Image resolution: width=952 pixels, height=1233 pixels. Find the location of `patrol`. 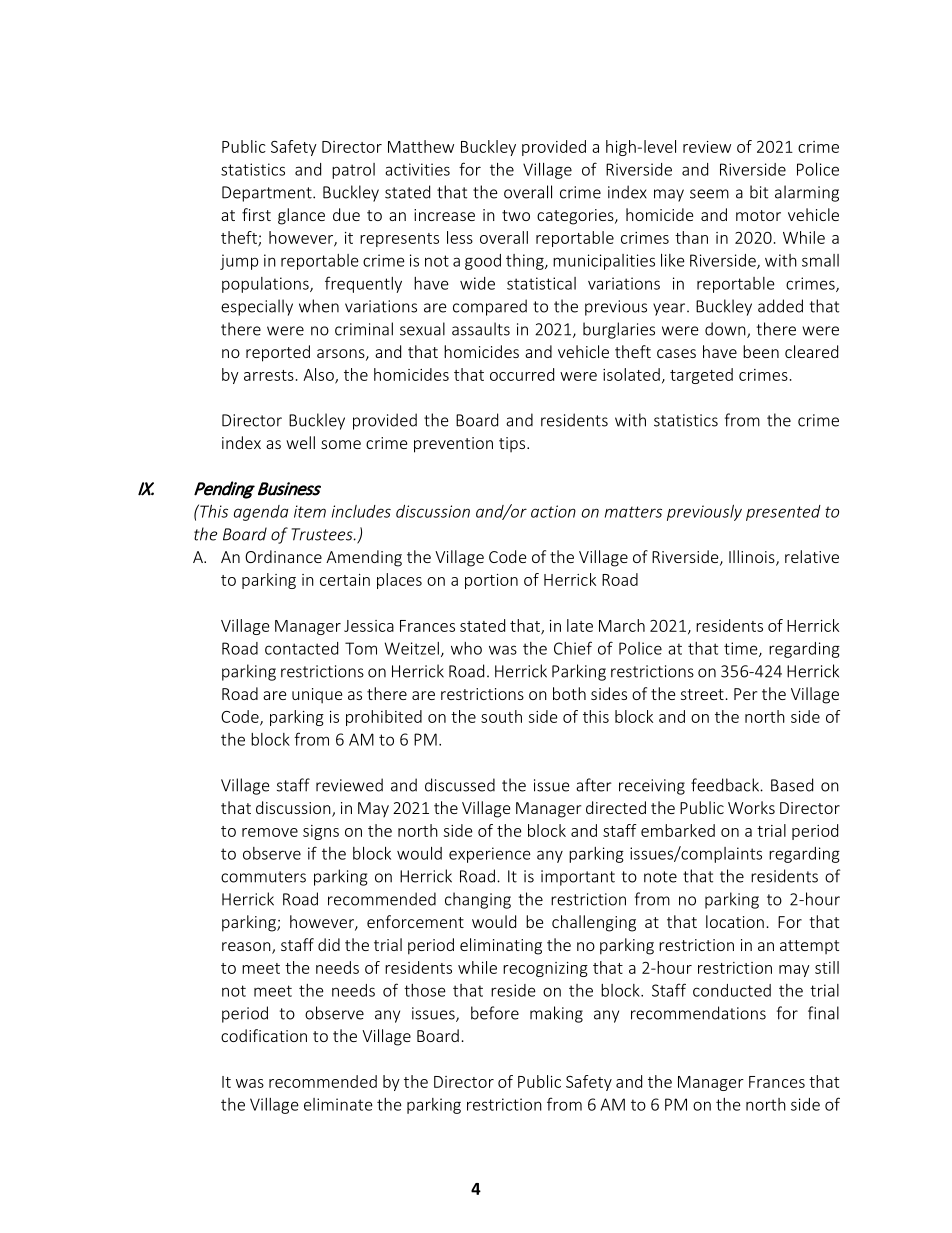

patrol is located at coordinates (353, 171).
